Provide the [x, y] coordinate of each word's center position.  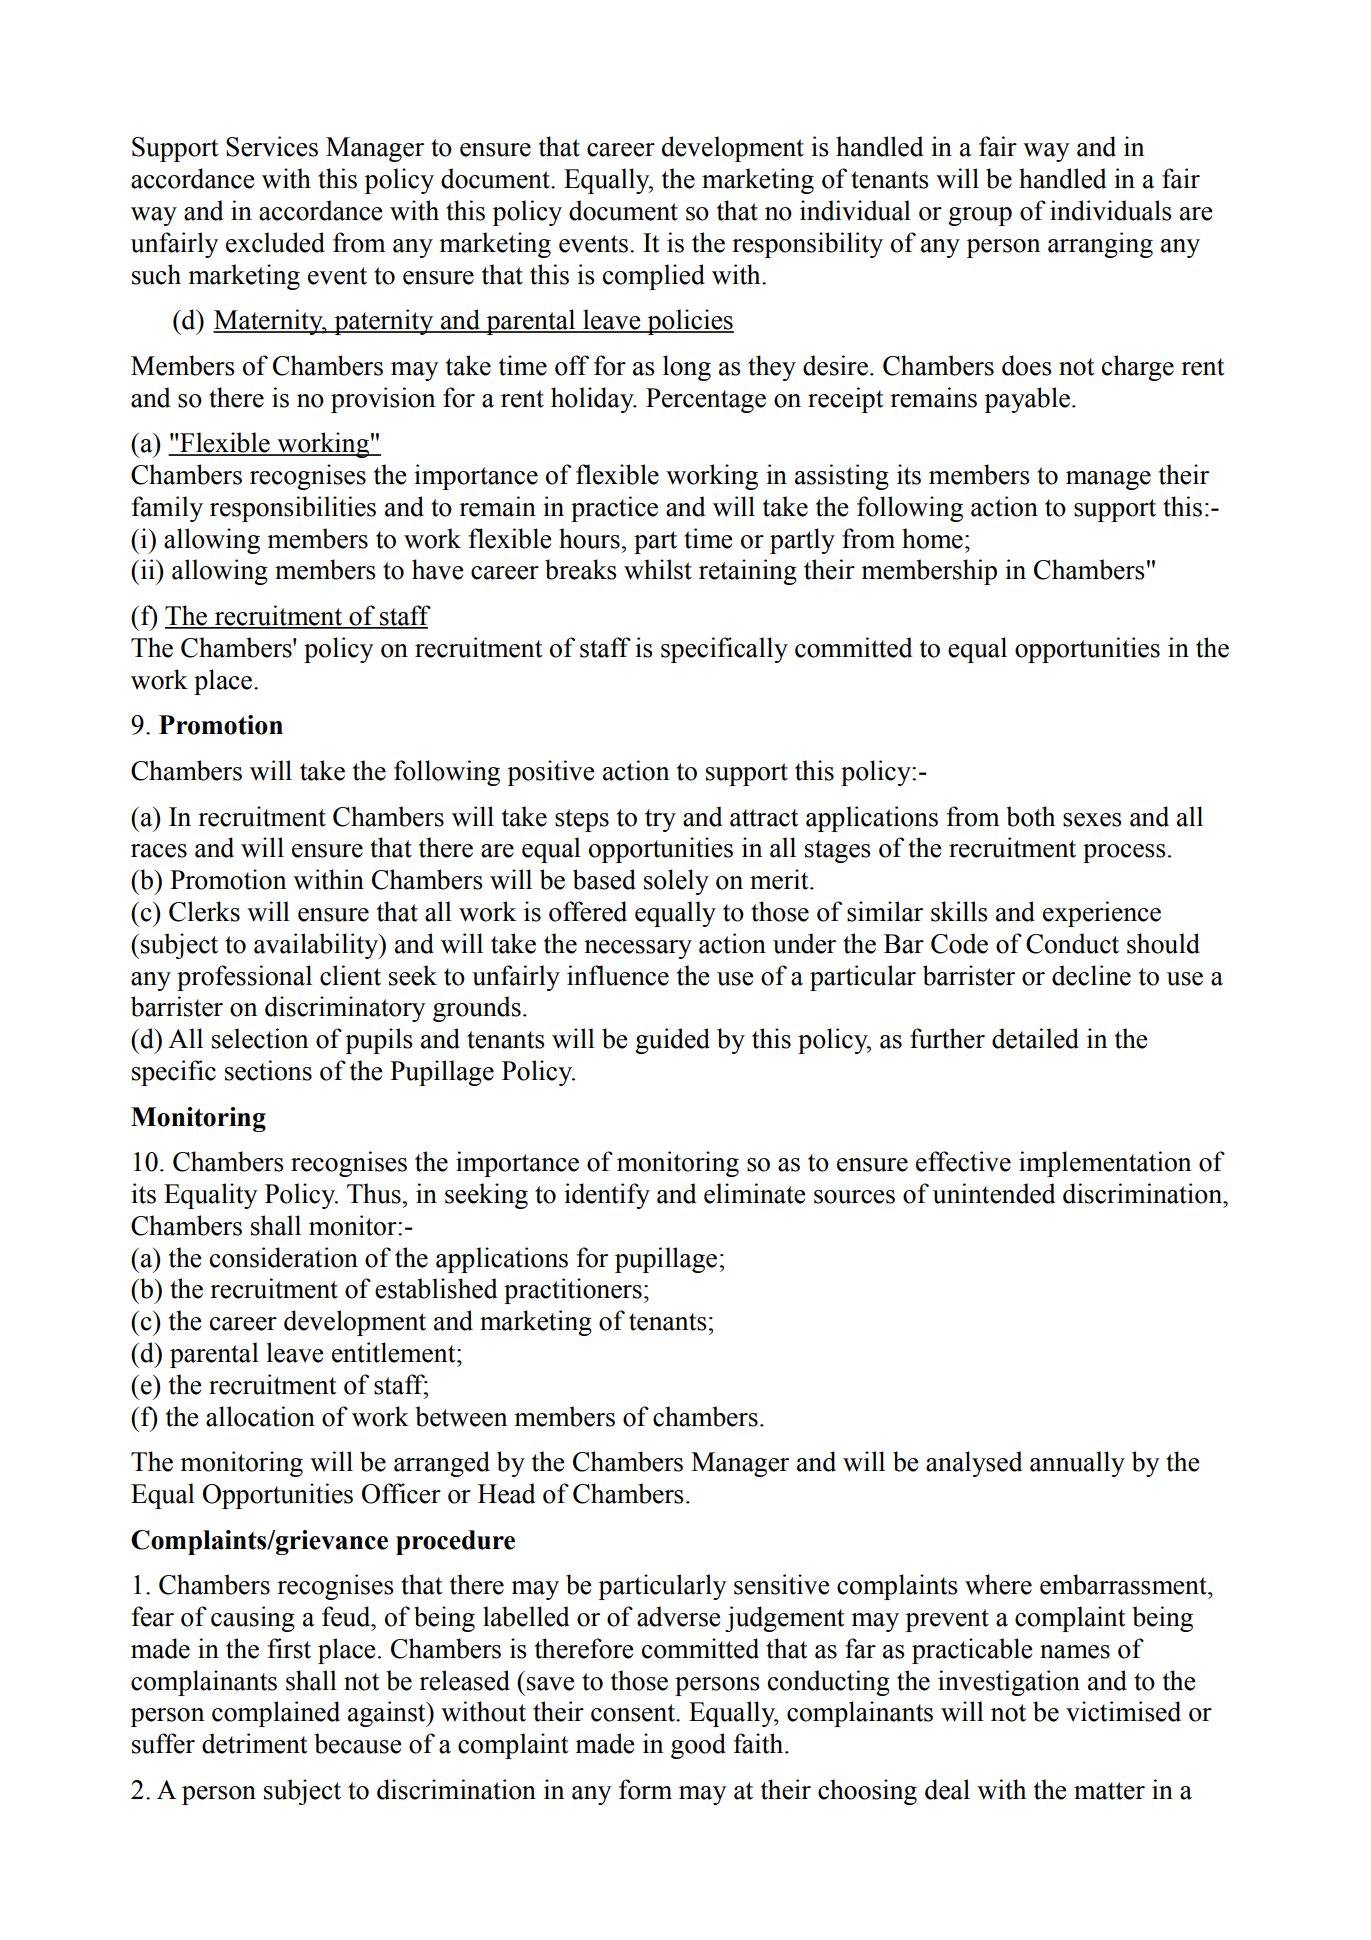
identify [607, 1196]
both [1030, 816]
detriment [255, 1743]
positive [551, 773]
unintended [994, 1193]
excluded [275, 242]
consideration [284, 1257]
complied [654, 277]
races [159, 851]
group [980, 216]
